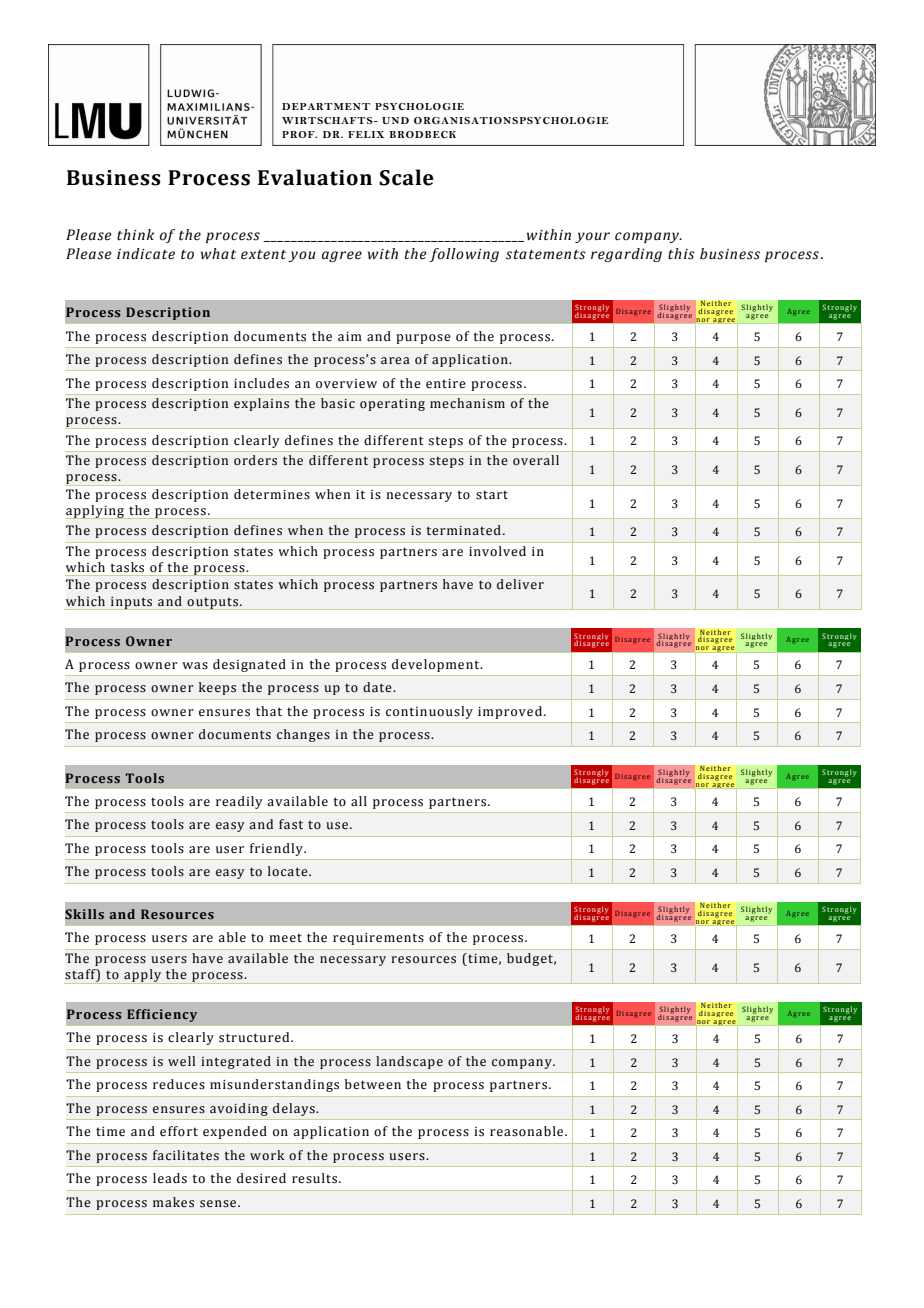 The height and width of the image is (1308, 924). What do you see at coordinates (510, 712) in the image?
I see `improved` at bounding box center [510, 712].
